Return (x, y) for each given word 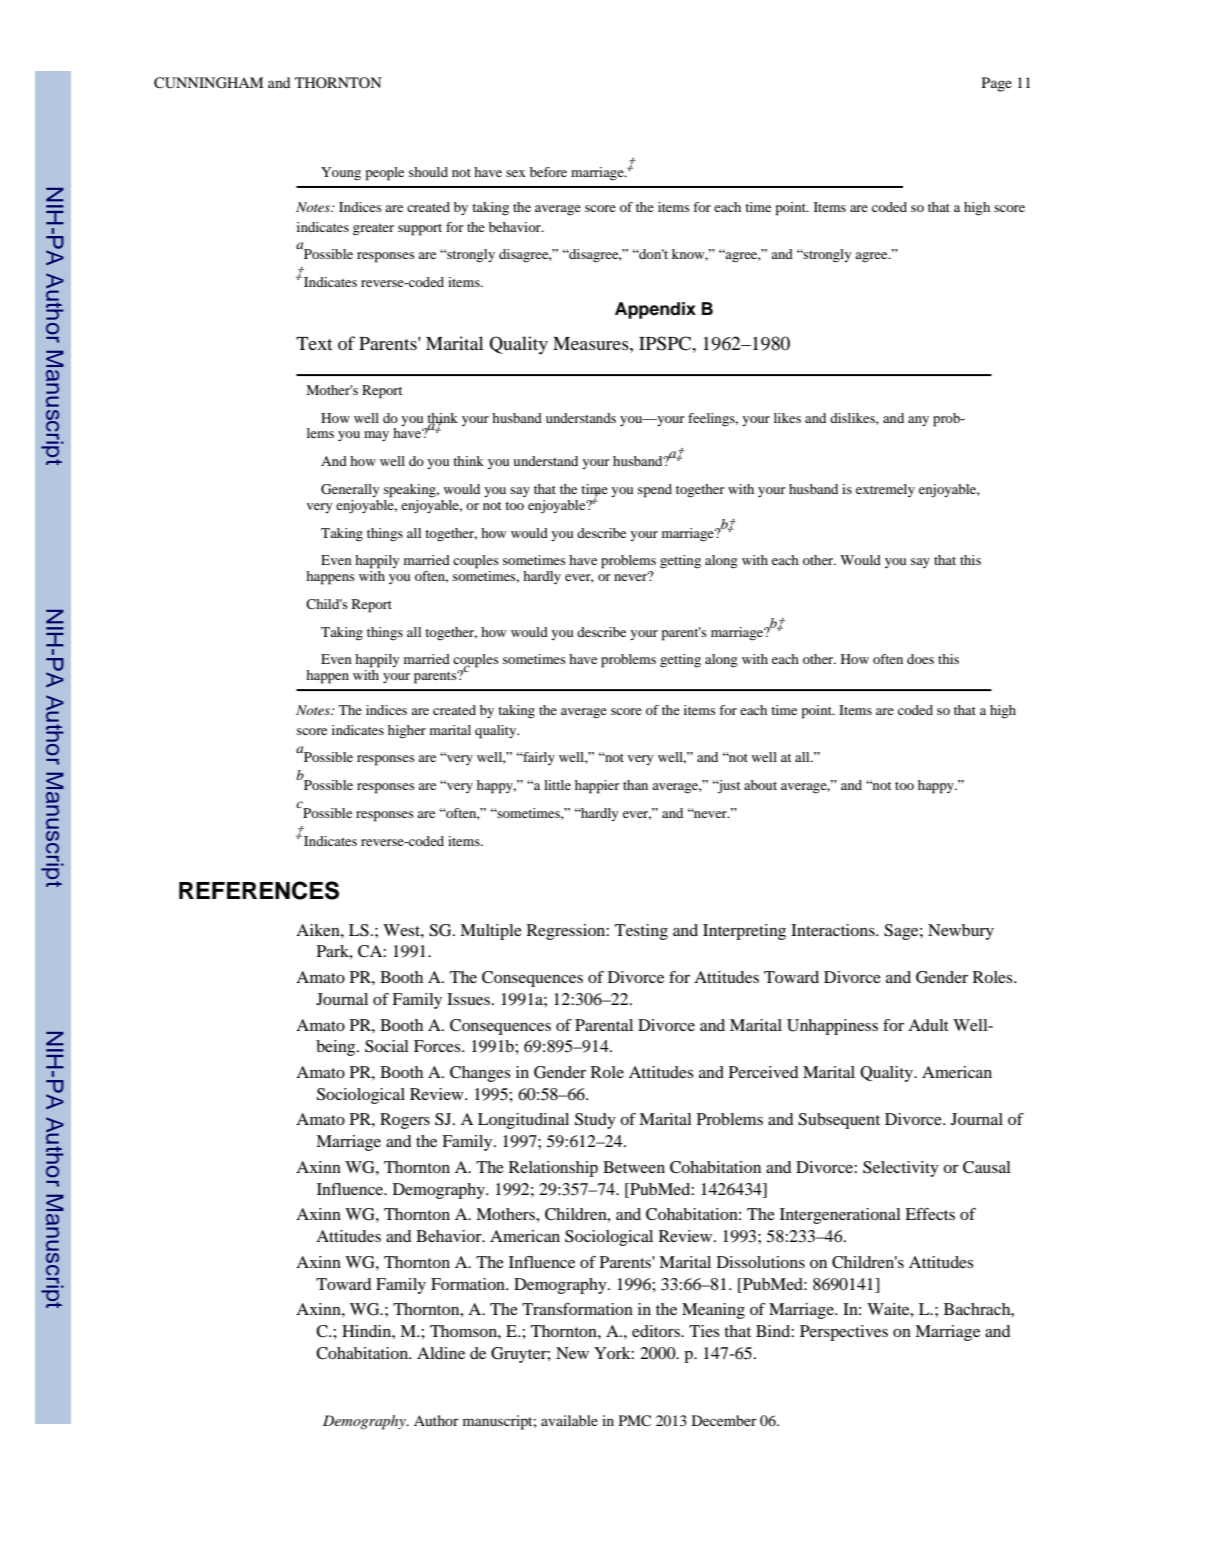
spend (655, 491)
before (548, 172)
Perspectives (844, 1333)
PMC (635, 1420)
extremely (885, 490)
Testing (641, 932)
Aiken (319, 930)
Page (997, 84)
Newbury (961, 932)
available (569, 1420)
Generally (350, 490)
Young (341, 174)
